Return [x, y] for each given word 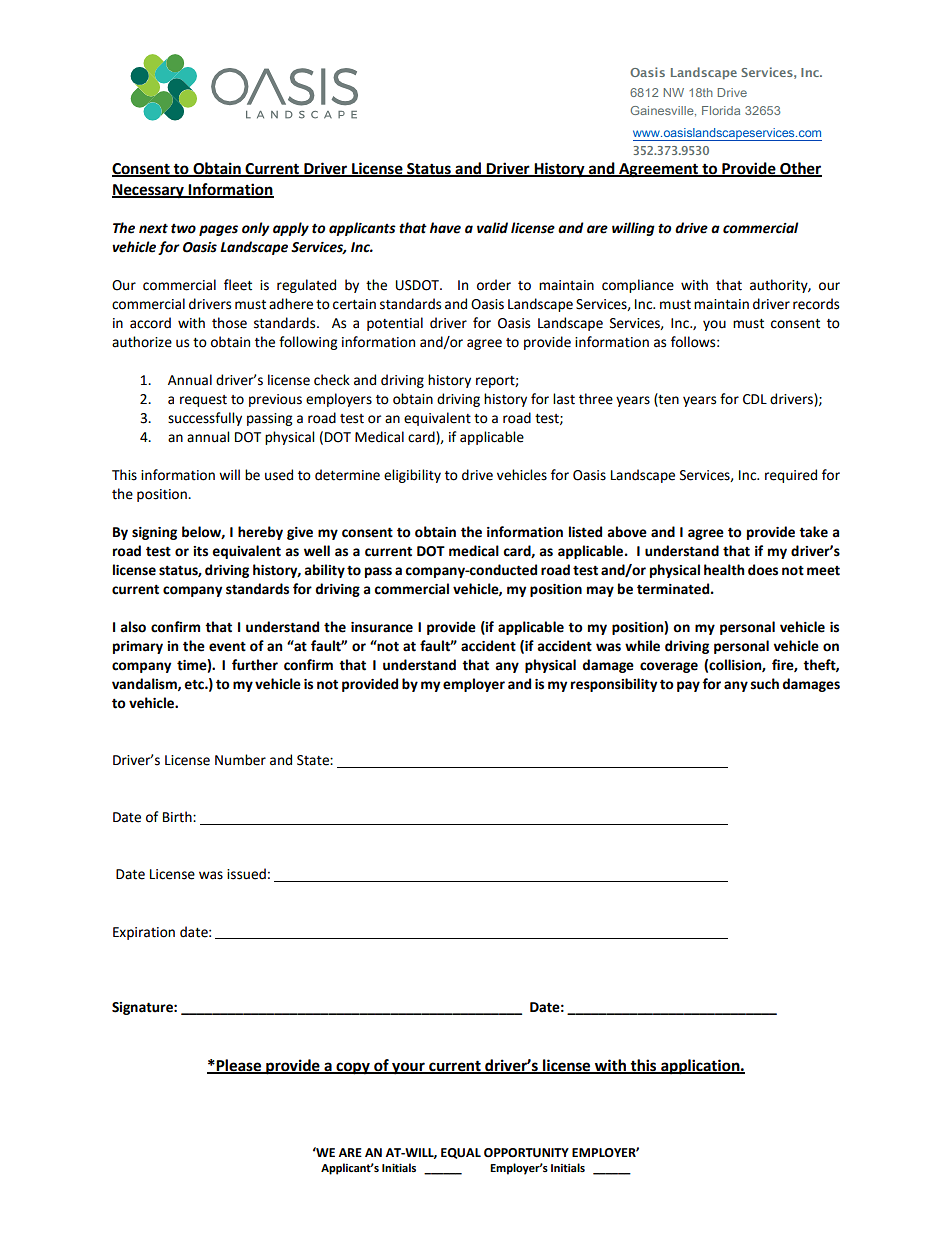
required [791, 476]
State [314, 760]
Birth [178, 817]
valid [492, 228]
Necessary [149, 191]
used [279, 475]
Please [239, 1066]
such [765, 684]
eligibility [412, 476]
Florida [721, 110]
